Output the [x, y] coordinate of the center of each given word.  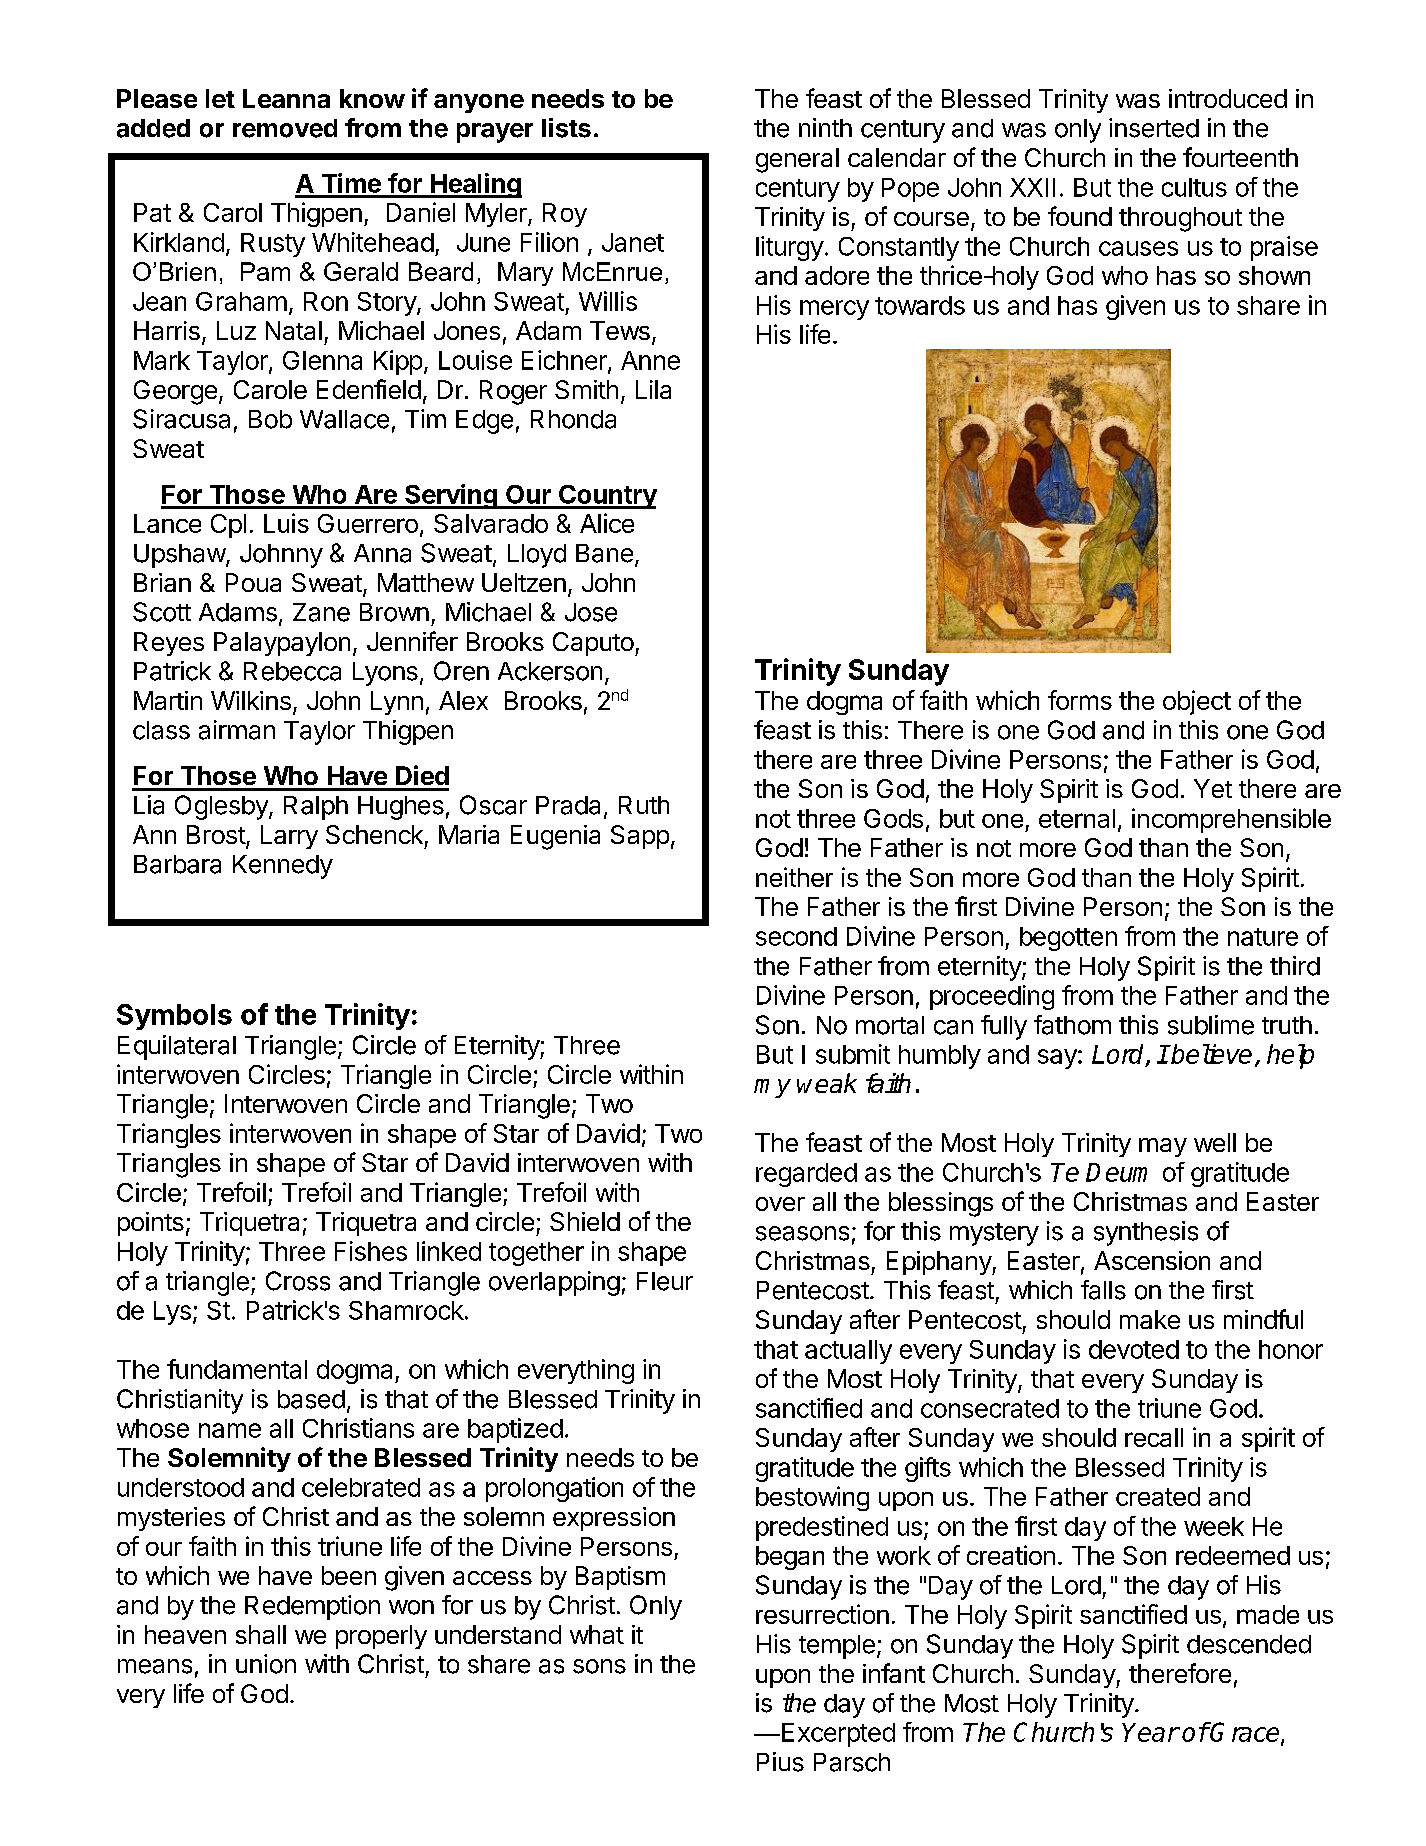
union [266, 1664]
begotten [1068, 939]
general [797, 160]
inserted [1154, 128]
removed [285, 128]
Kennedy [283, 867]
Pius [780, 1762]
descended [1249, 1644]
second [796, 936]
